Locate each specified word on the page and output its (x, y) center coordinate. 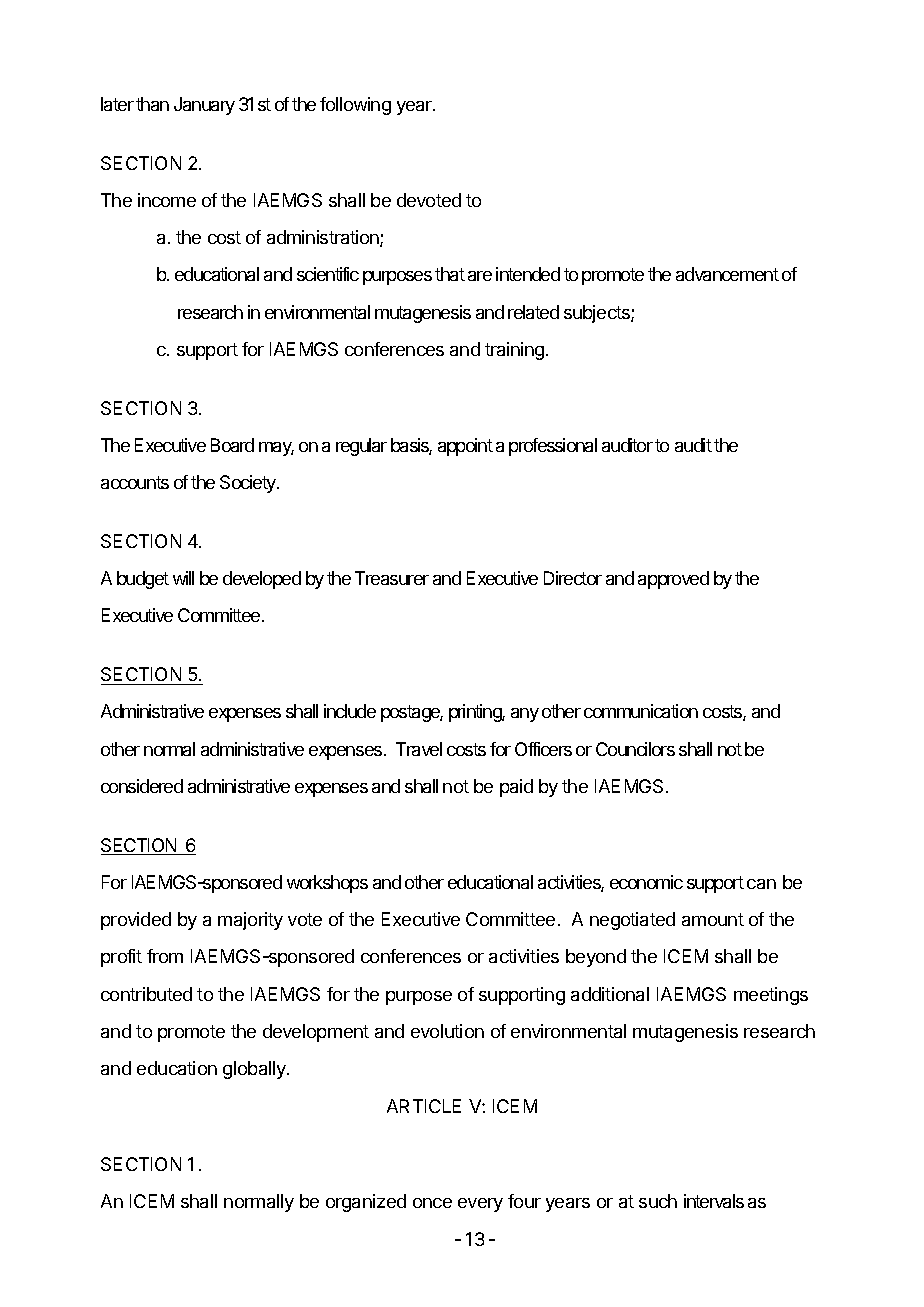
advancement (727, 274)
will (183, 578)
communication (641, 711)
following (355, 106)
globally (255, 1070)
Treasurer (392, 578)
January (204, 106)
